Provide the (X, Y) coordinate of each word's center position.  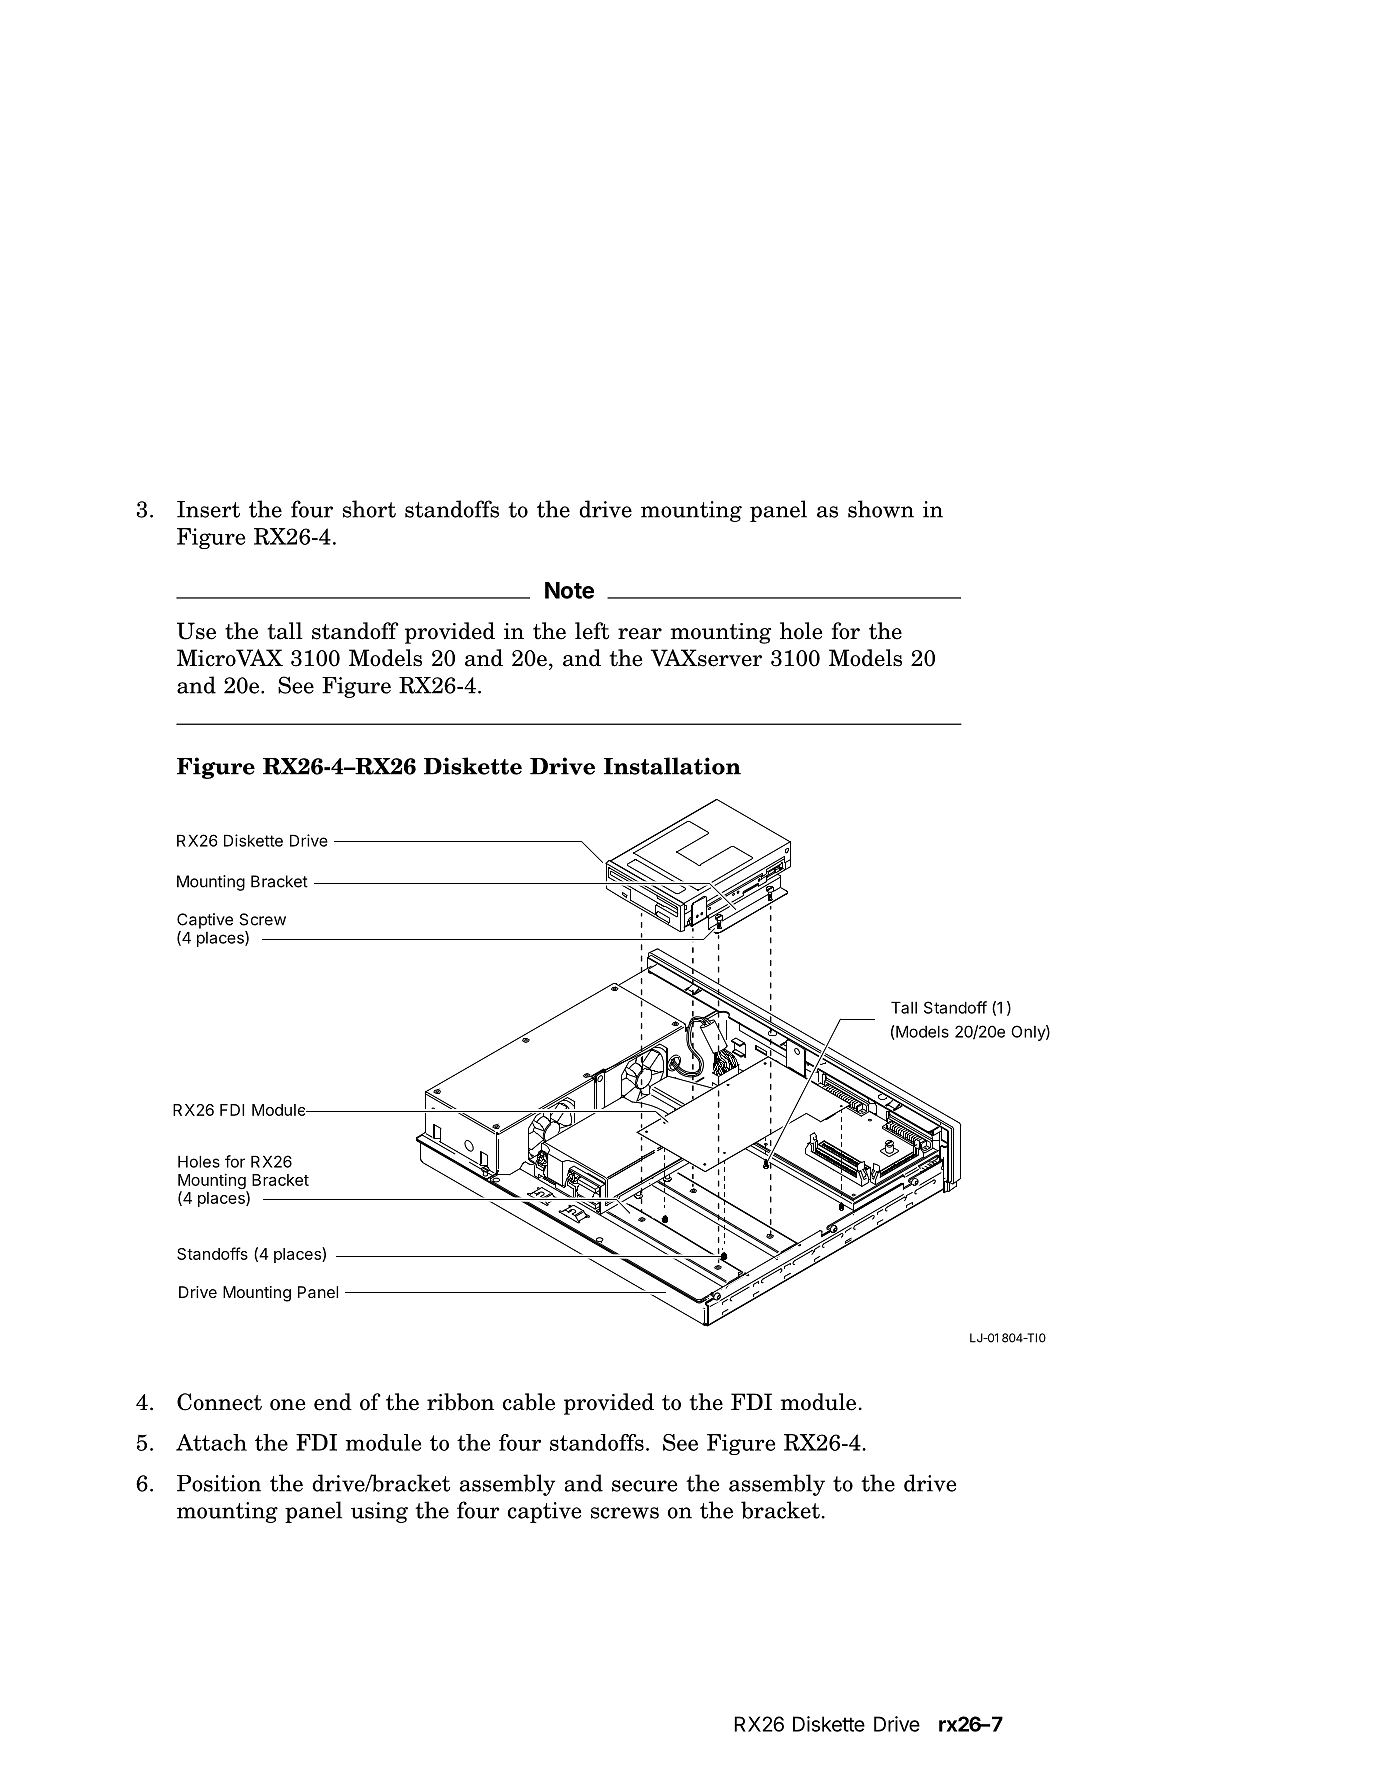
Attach (211, 1442)
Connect (219, 1402)
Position (219, 1483)
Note (569, 590)
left (592, 631)
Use (196, 631)
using (379, 1512)
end (333, 1402)
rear (640, 634)
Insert (208, 509)
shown (881, 509)
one (287, 1405)
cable (529, 1402)
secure (644, 1486)
